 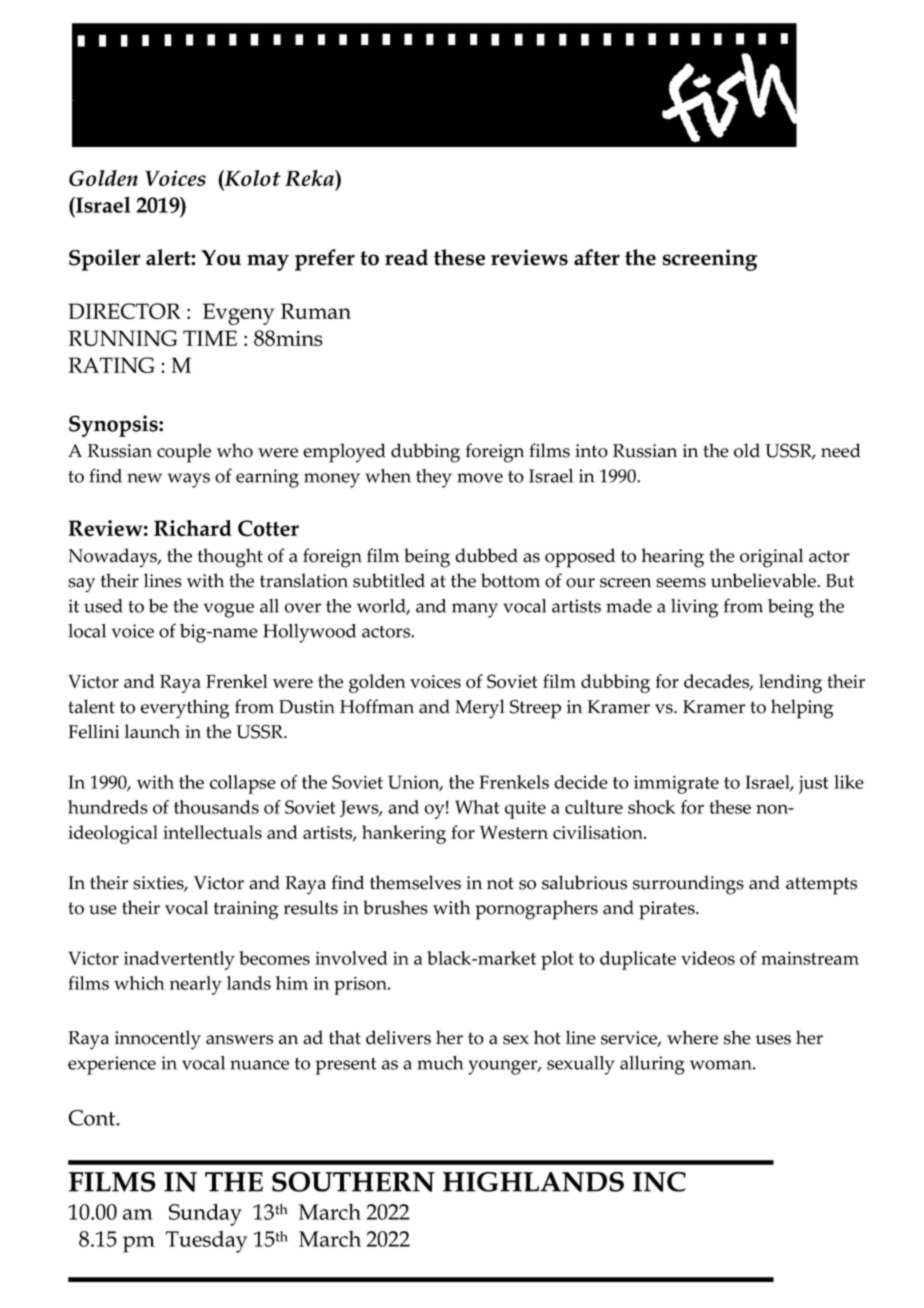 What do you see at coordinates (597, 257) in the screenshot?
I see `after` at bounding box center [597, 257].
